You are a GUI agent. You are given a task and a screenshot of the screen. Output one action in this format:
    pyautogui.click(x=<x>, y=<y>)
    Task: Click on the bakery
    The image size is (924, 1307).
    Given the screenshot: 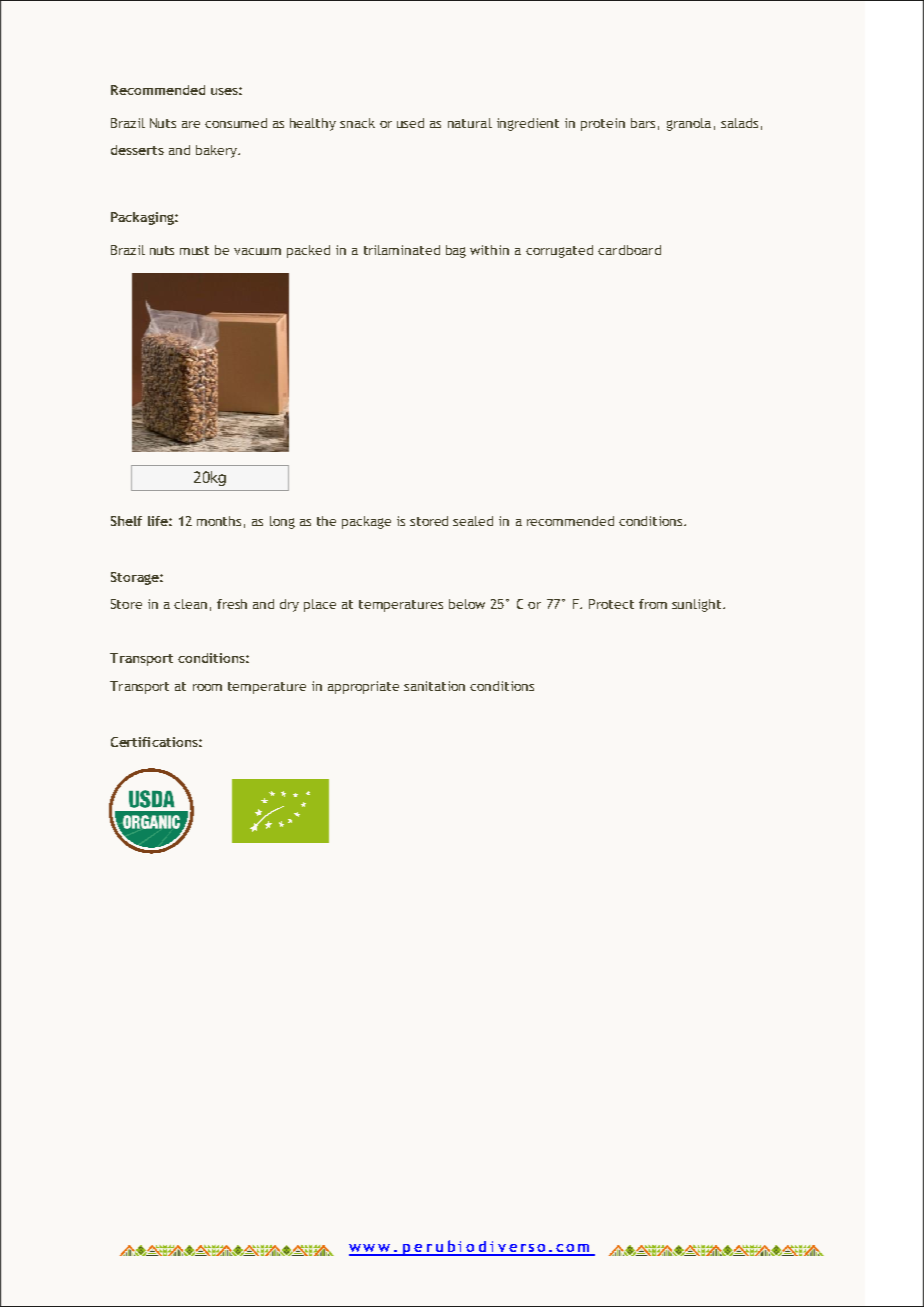 What is the action you would take?
    pyautogui.click(x=217, y=151)
